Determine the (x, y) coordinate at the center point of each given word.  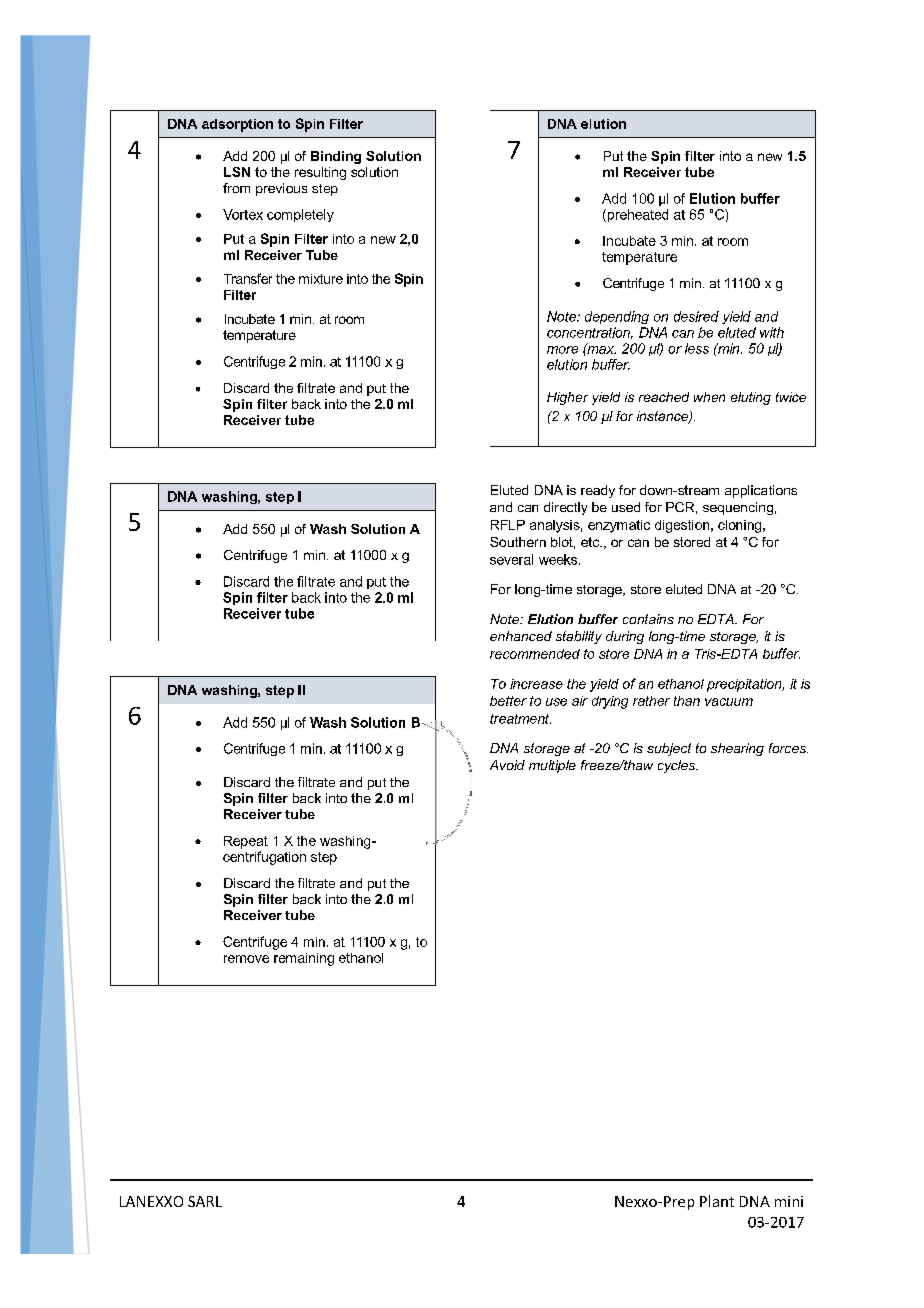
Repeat (246, 842)
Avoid (507, 765)
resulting (320, 173)
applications (761, 491)
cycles (678, 766)
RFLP (508, 525)
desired (696, 316)
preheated (636, 215)
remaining (304, 959)
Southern (518, 542)
